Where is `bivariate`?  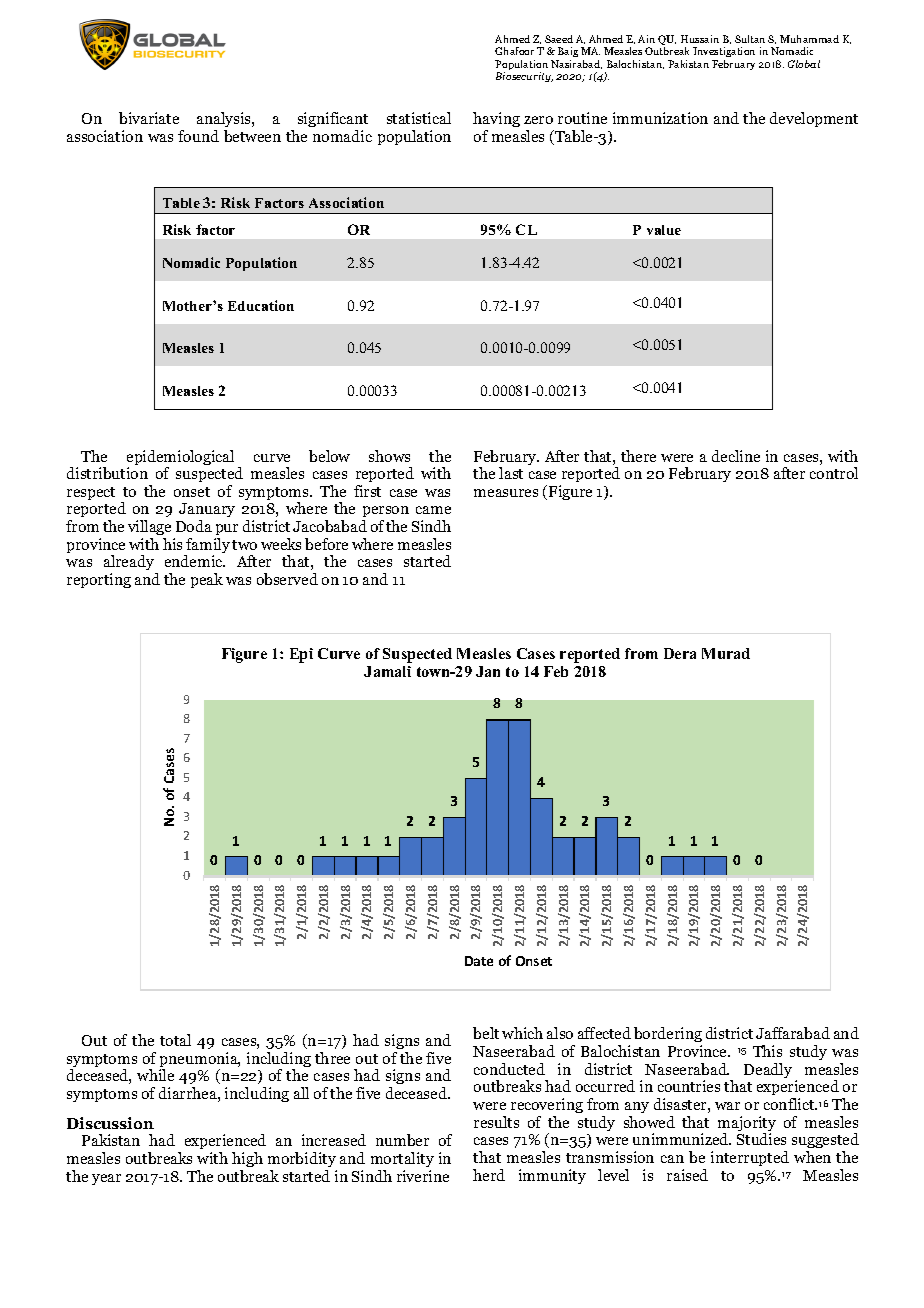
bivariate is located at coordinates (149, 118).
